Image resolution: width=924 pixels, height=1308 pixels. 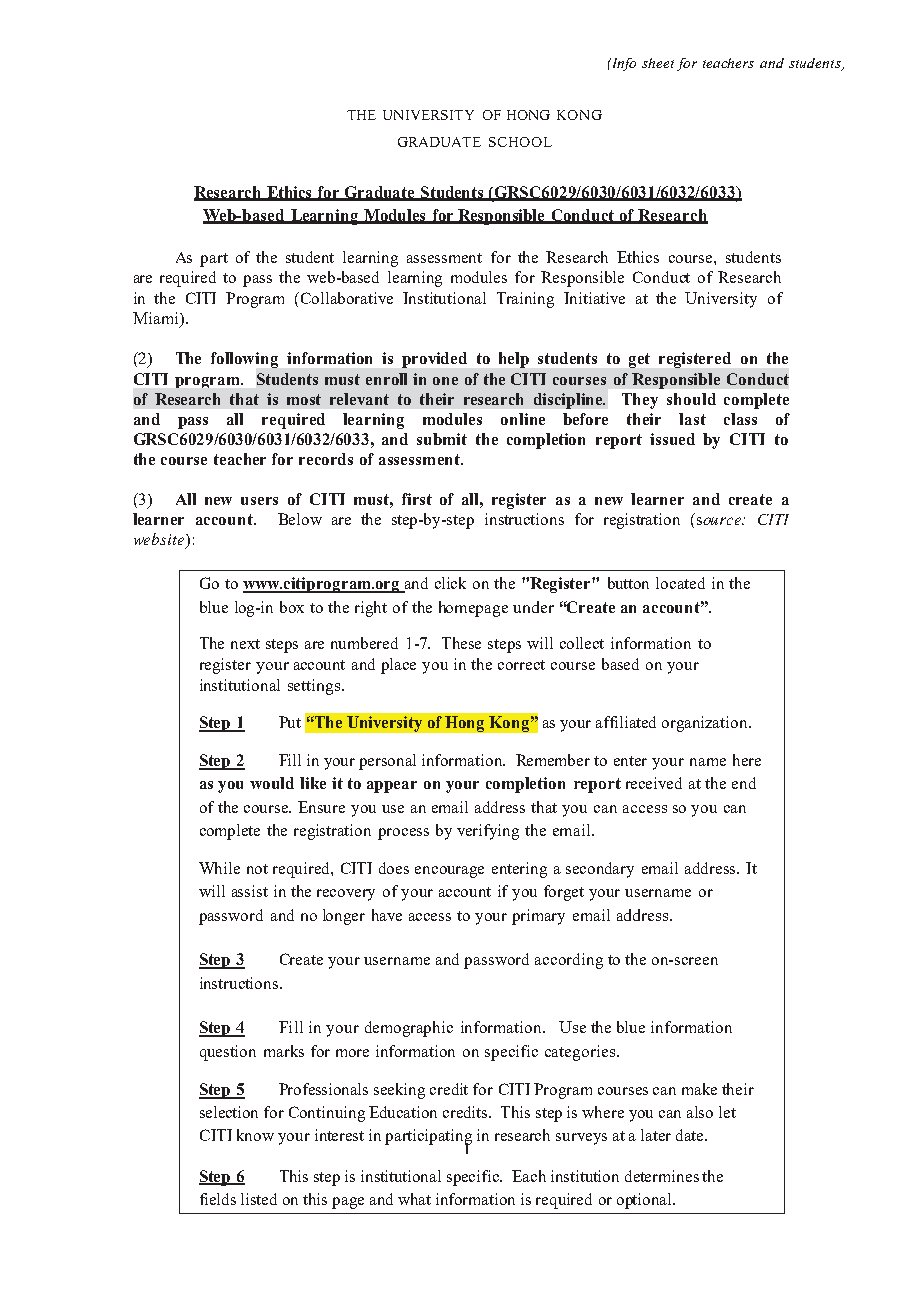 I want to click on fields, so click(x=218, y=1199).
